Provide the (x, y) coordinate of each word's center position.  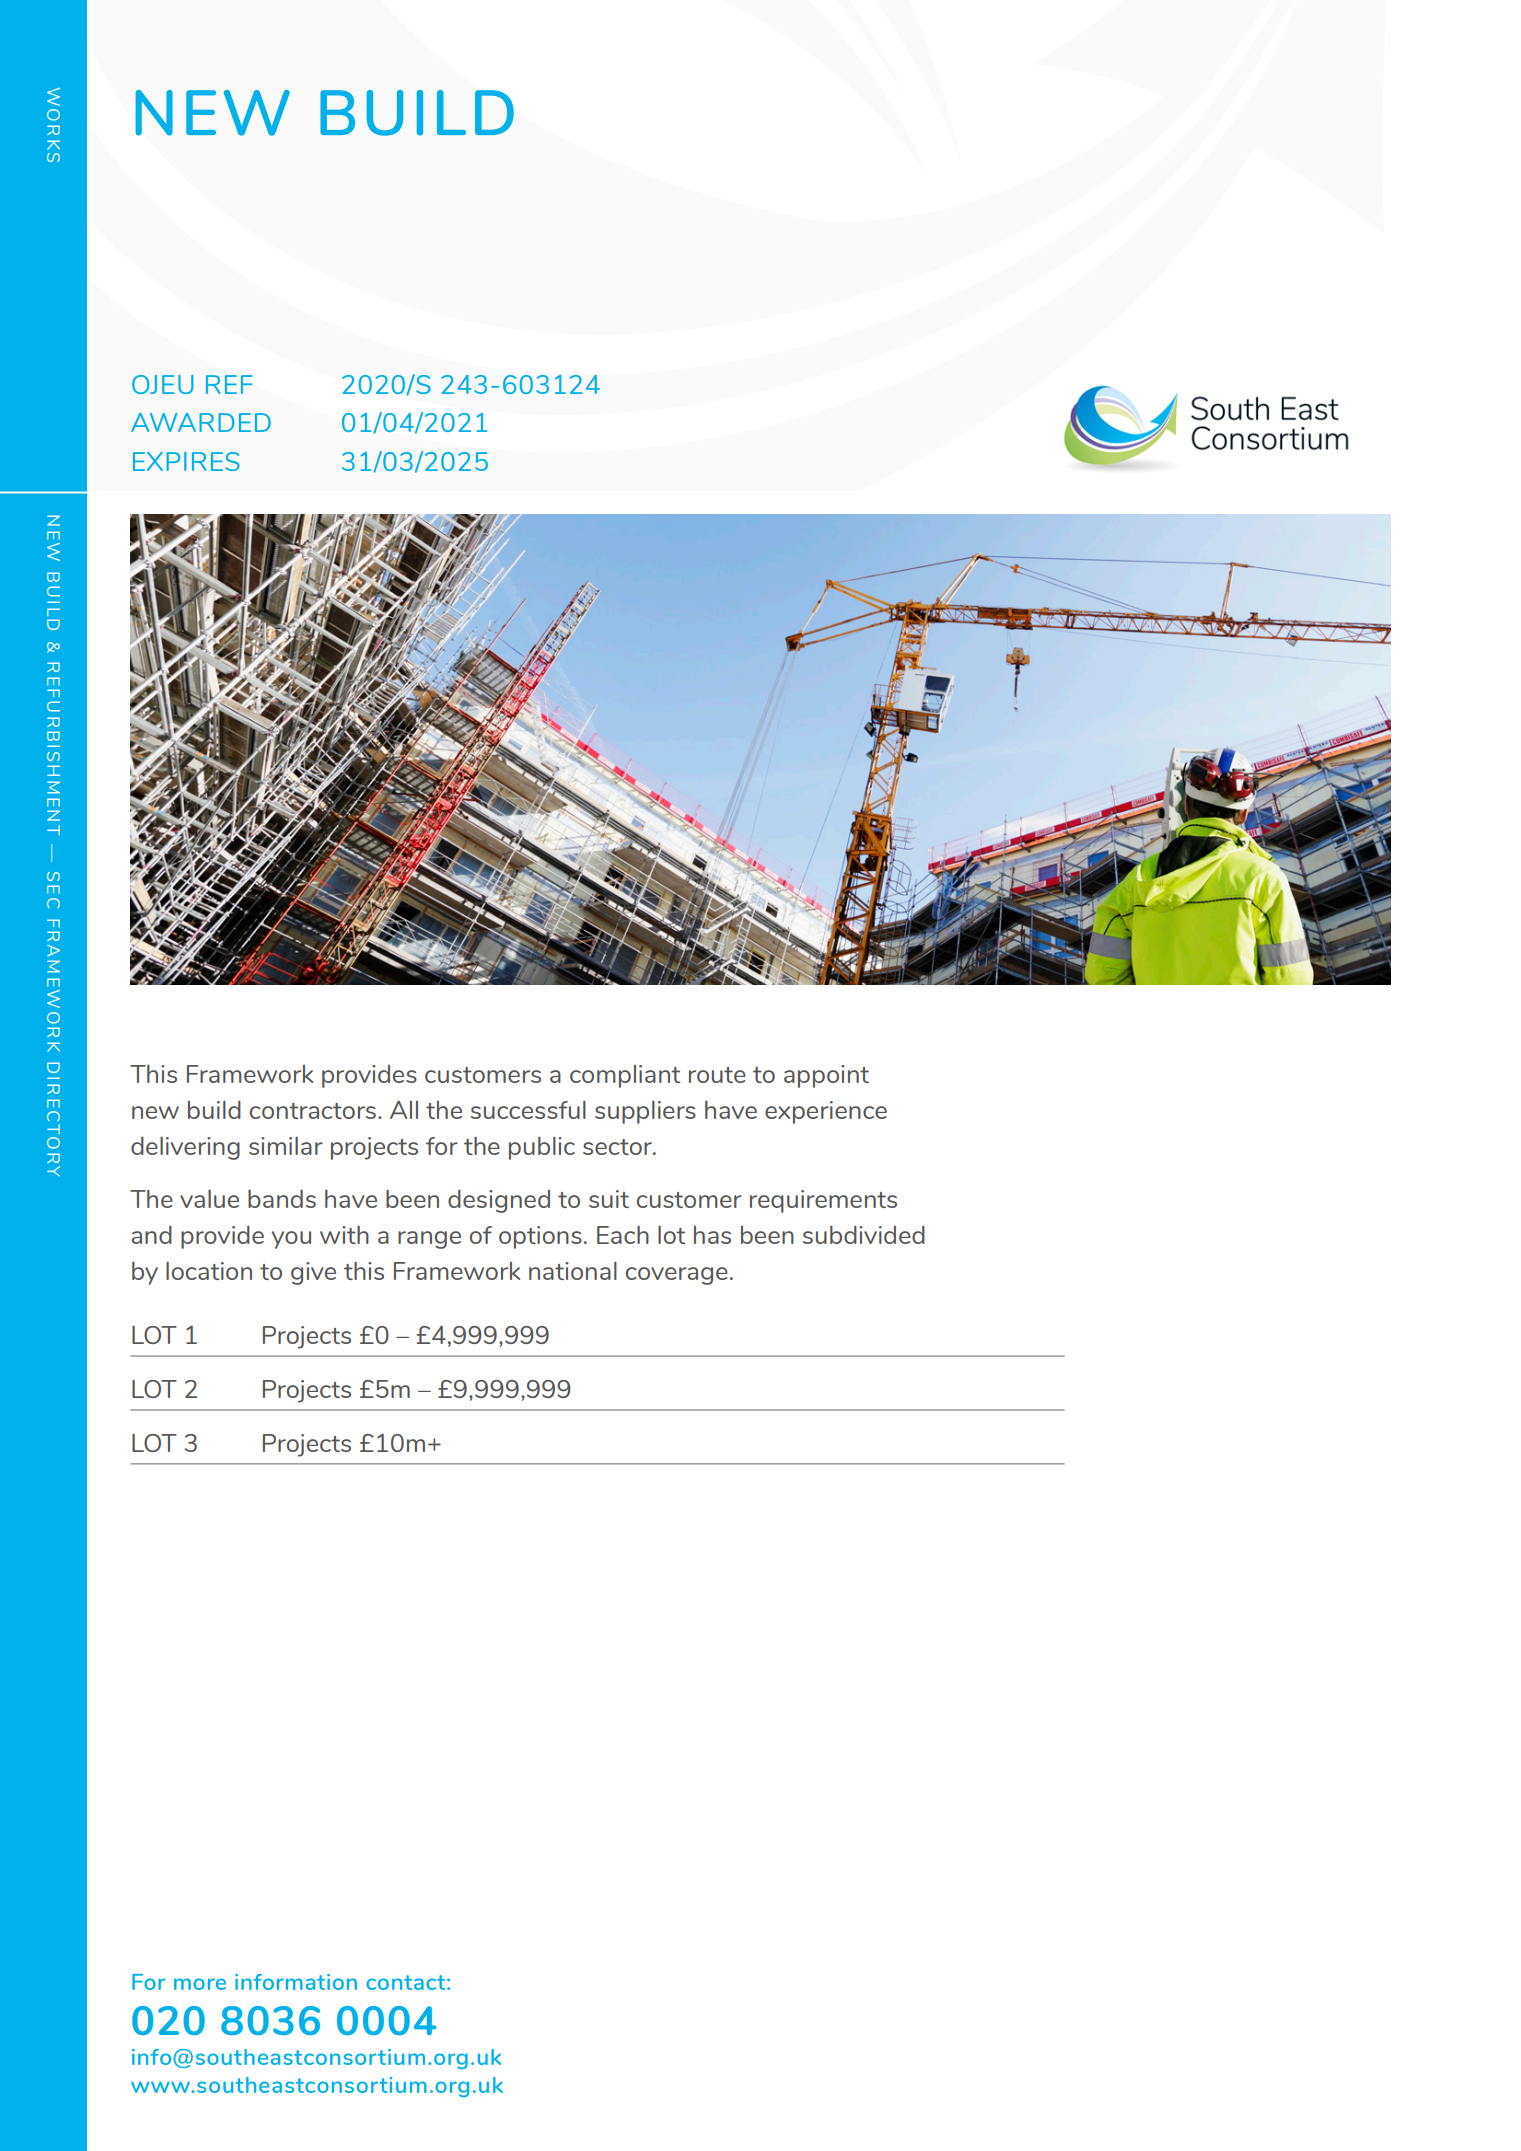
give (313, 1273)
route (717, 1075)
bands (282, 1198)
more (200, 1984)
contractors (313, 1111)
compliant (625, 1076)
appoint (826, 1076)
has (712, 1235)
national (573, 1270)
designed (499, 1201)
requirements (823, 1201)
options (540, 1237)
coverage (677, 1276)
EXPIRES (186, 461)
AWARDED (201, 422)
